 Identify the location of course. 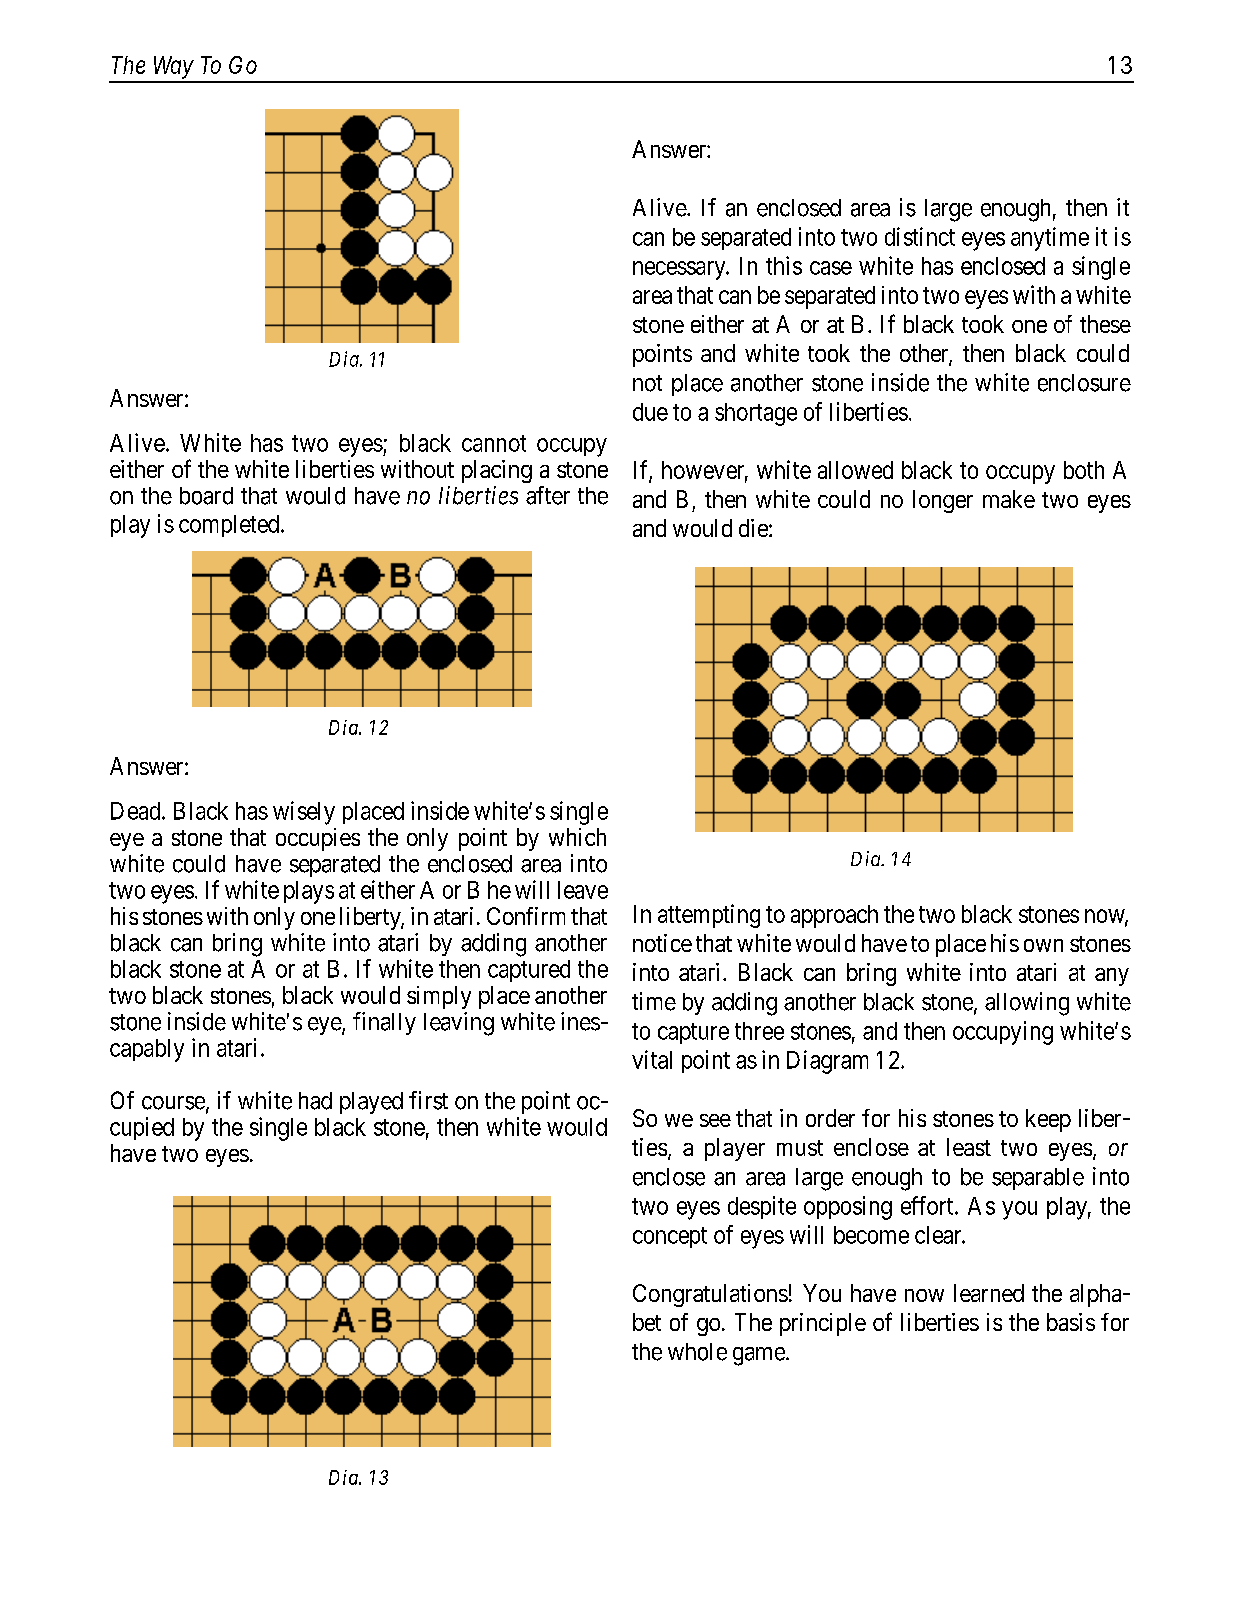
(173, 1103).
